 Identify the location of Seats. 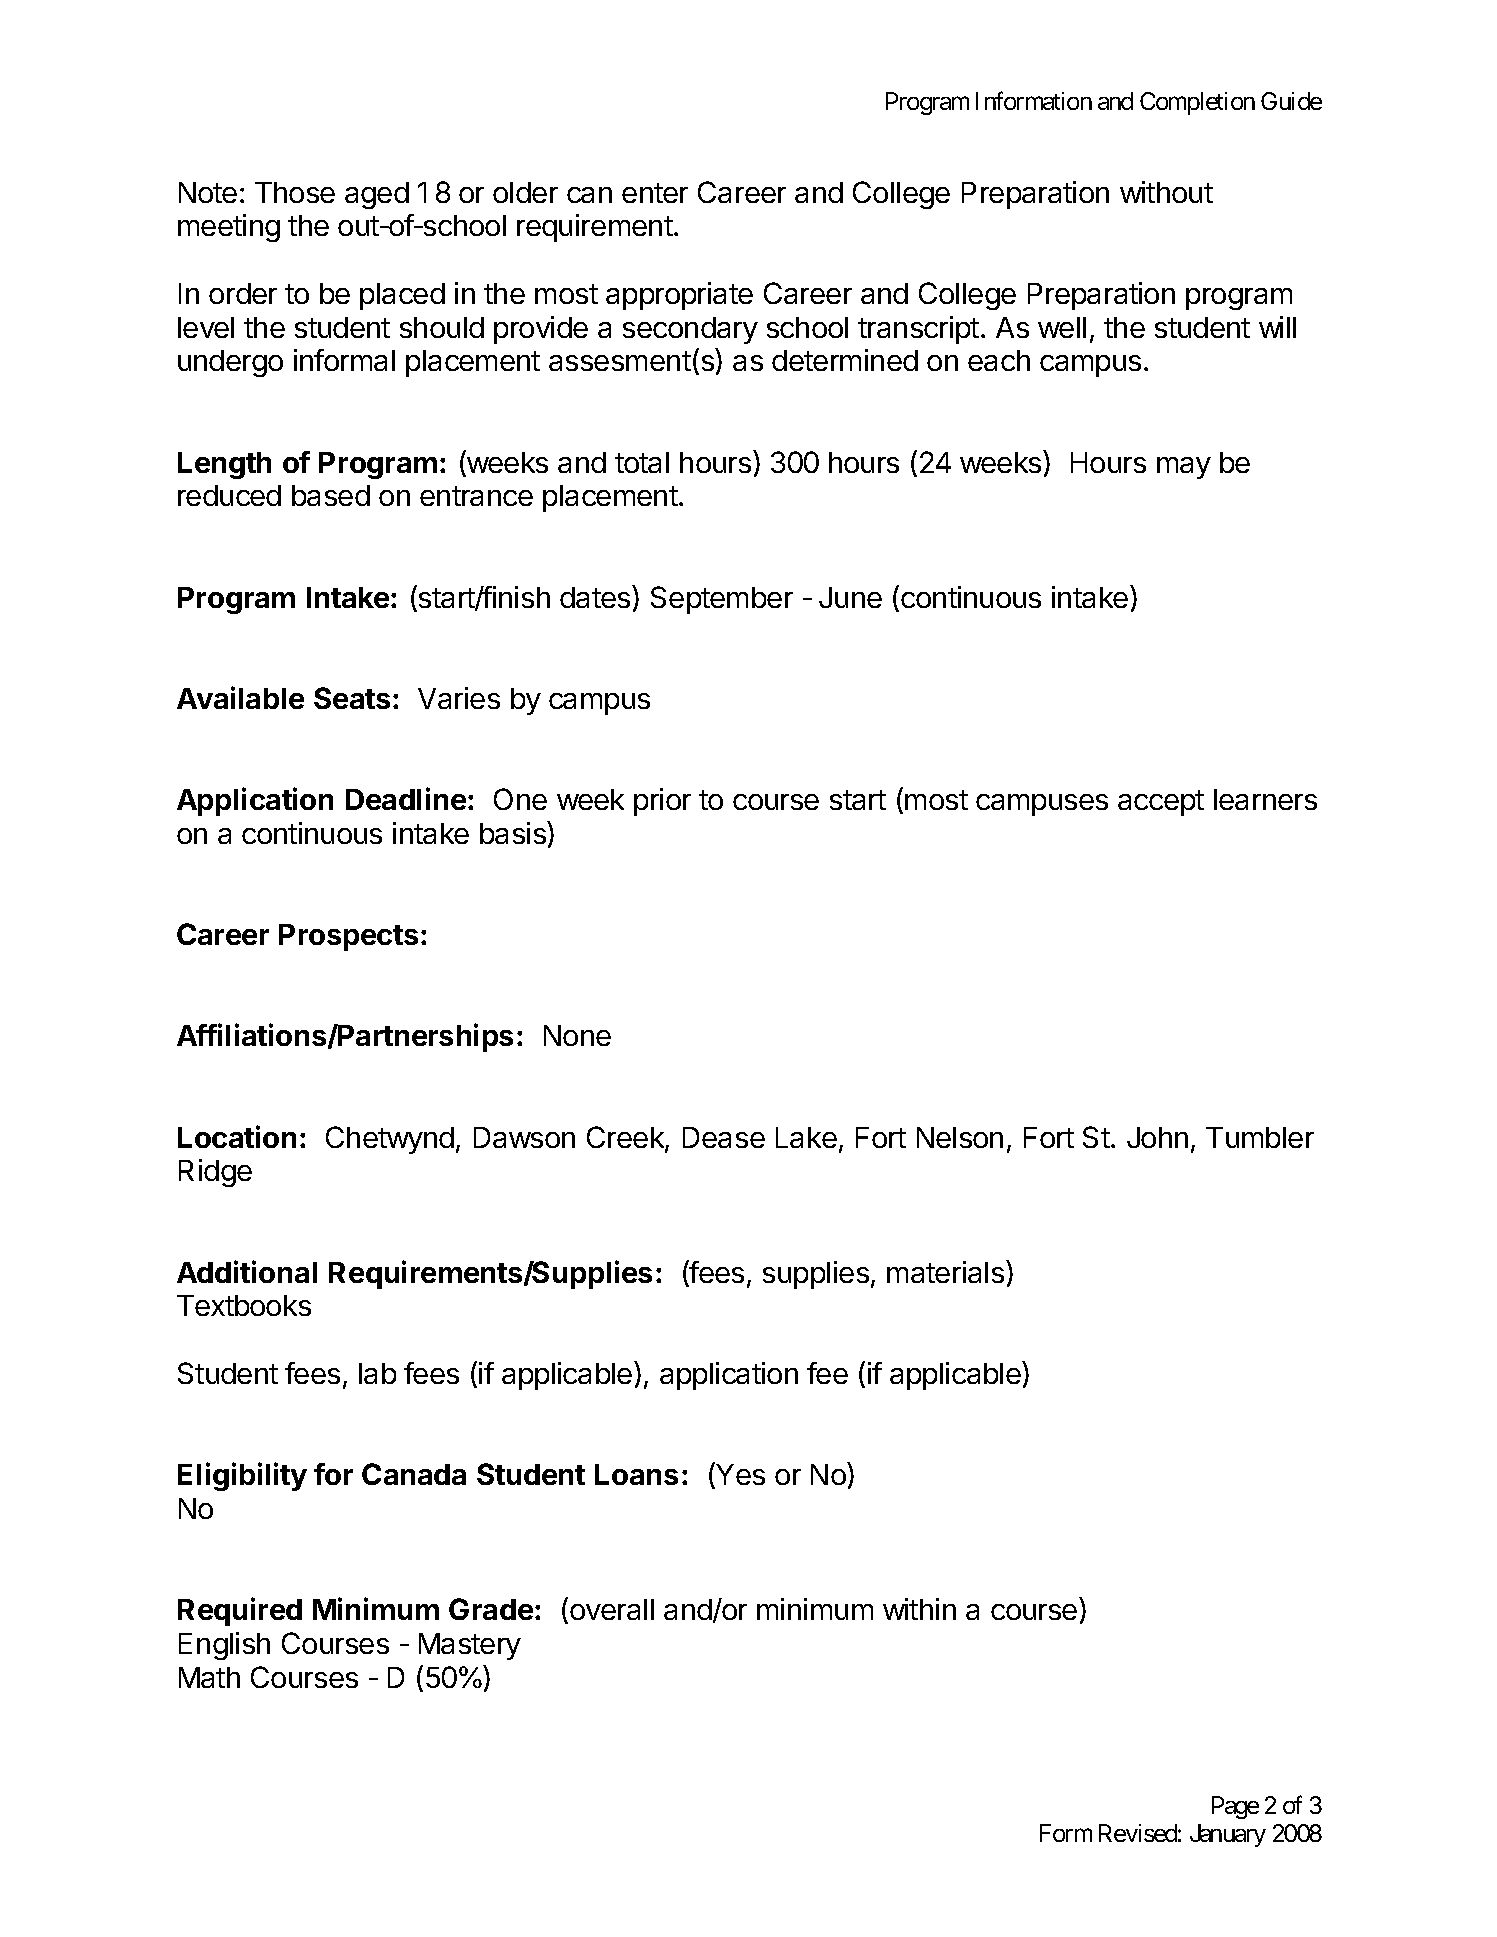
(352, 698).
